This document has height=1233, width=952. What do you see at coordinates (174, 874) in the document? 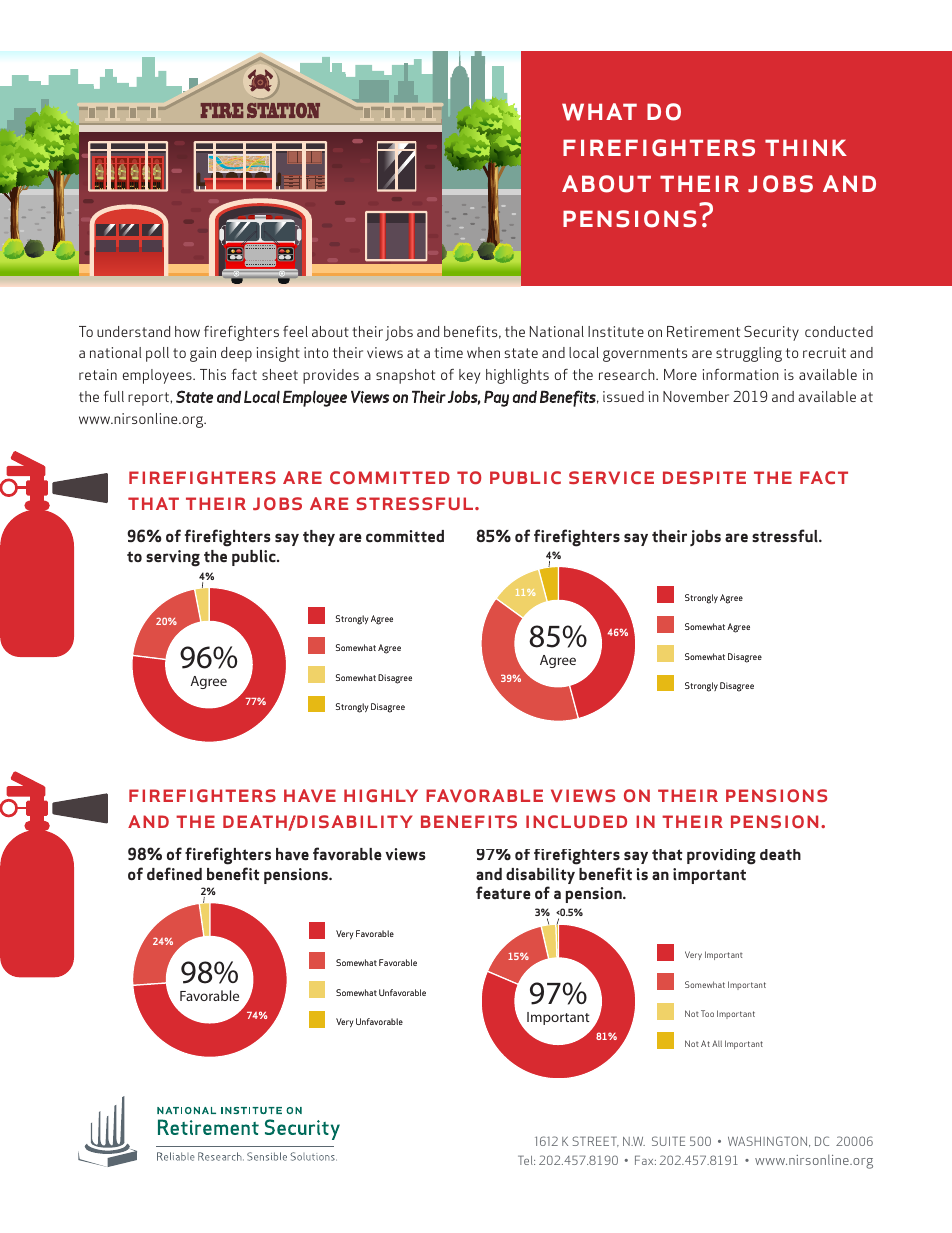
I see `defined` at bounding box center [174, 874].
